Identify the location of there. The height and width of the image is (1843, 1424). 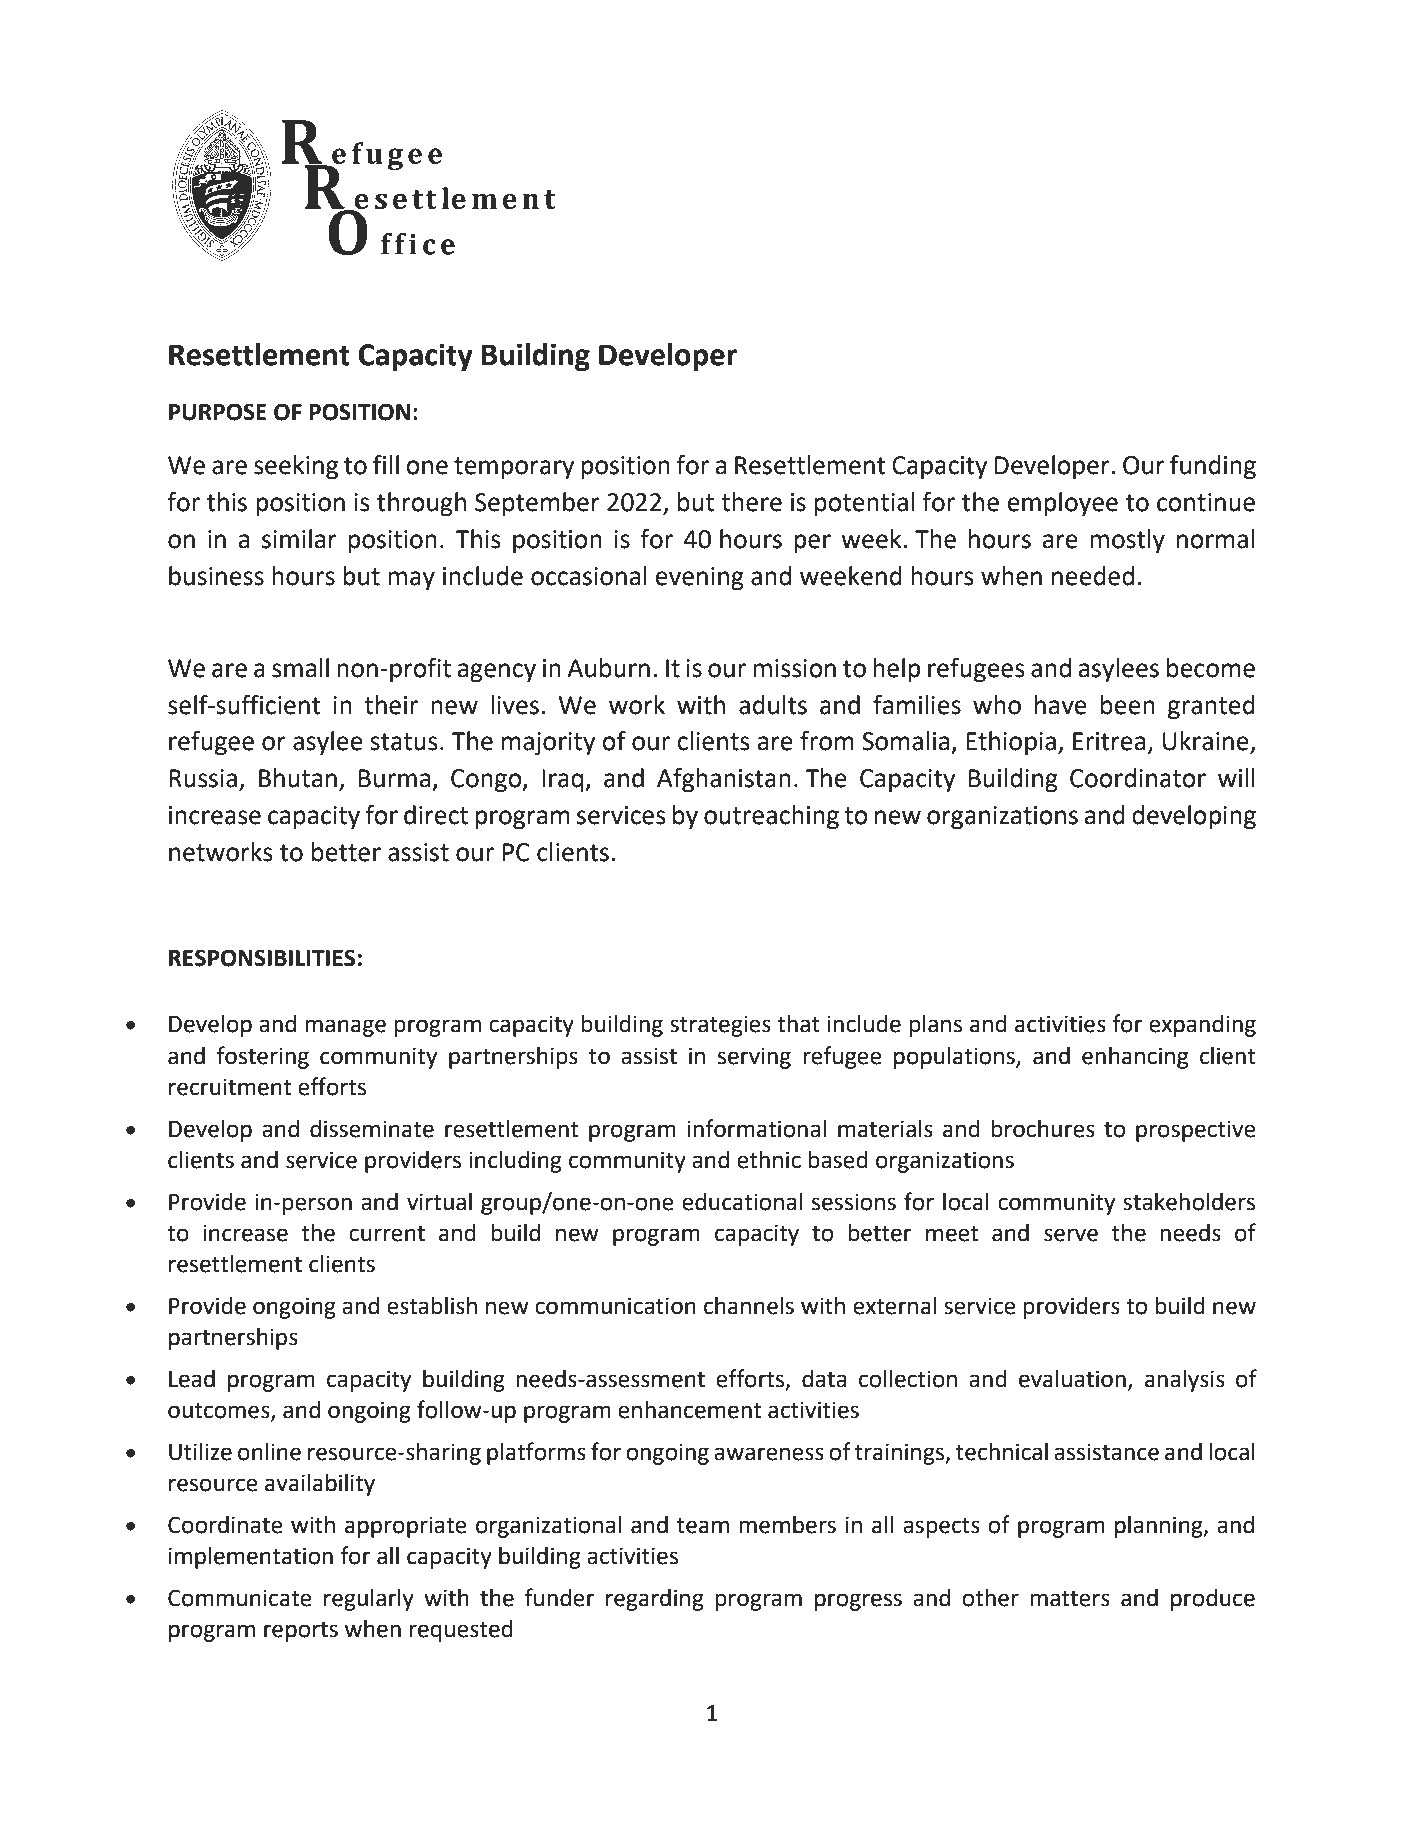
(751, 502).
